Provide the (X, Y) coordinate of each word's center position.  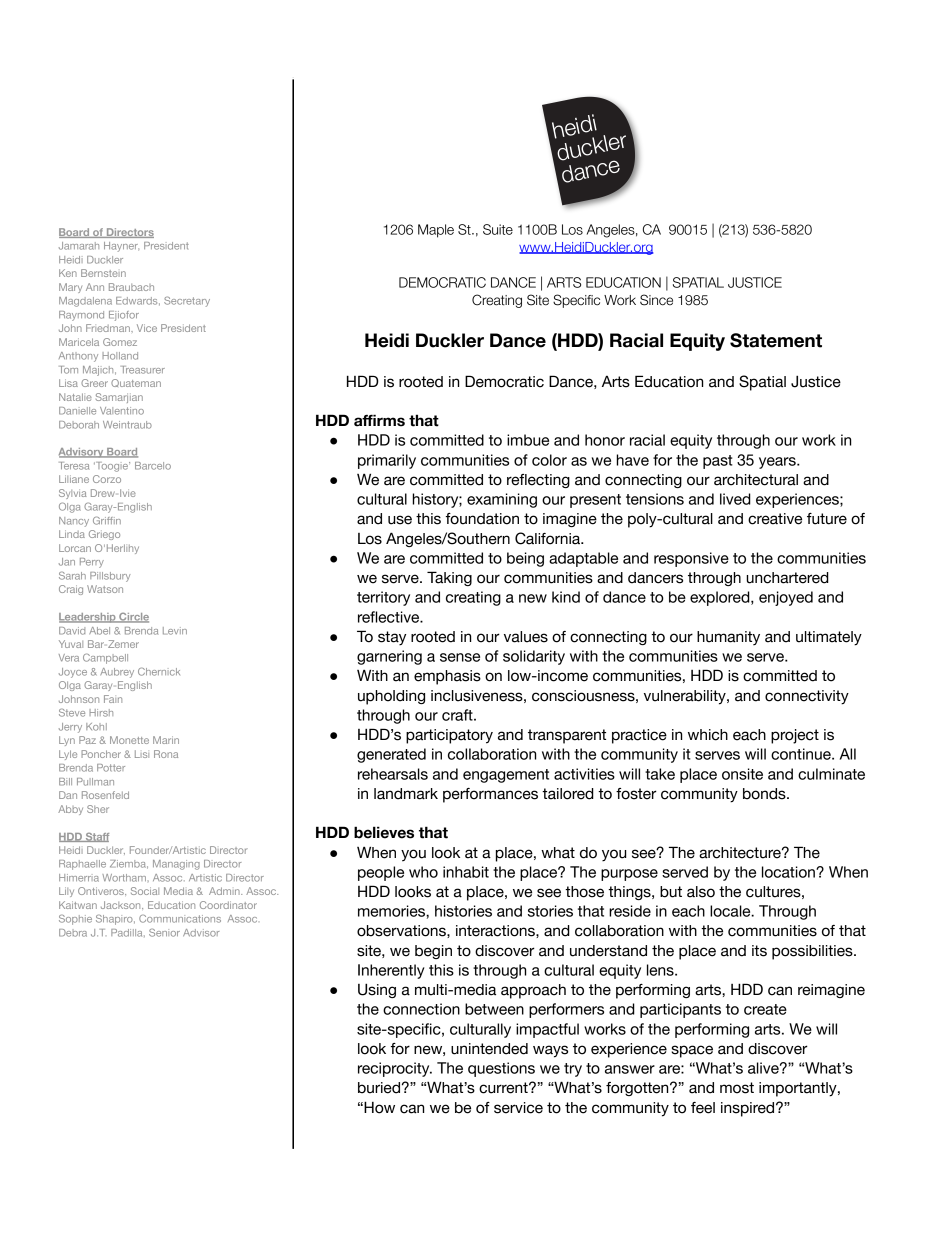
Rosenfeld (105, 795)
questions (501, 1069)
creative (775, 519)
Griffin (107, 520)
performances (490, 795)
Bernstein (103, 273)
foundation (482, 519)
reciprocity (395, 1069)
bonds (765, 794)
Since (656, 300)
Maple (436, 231)
